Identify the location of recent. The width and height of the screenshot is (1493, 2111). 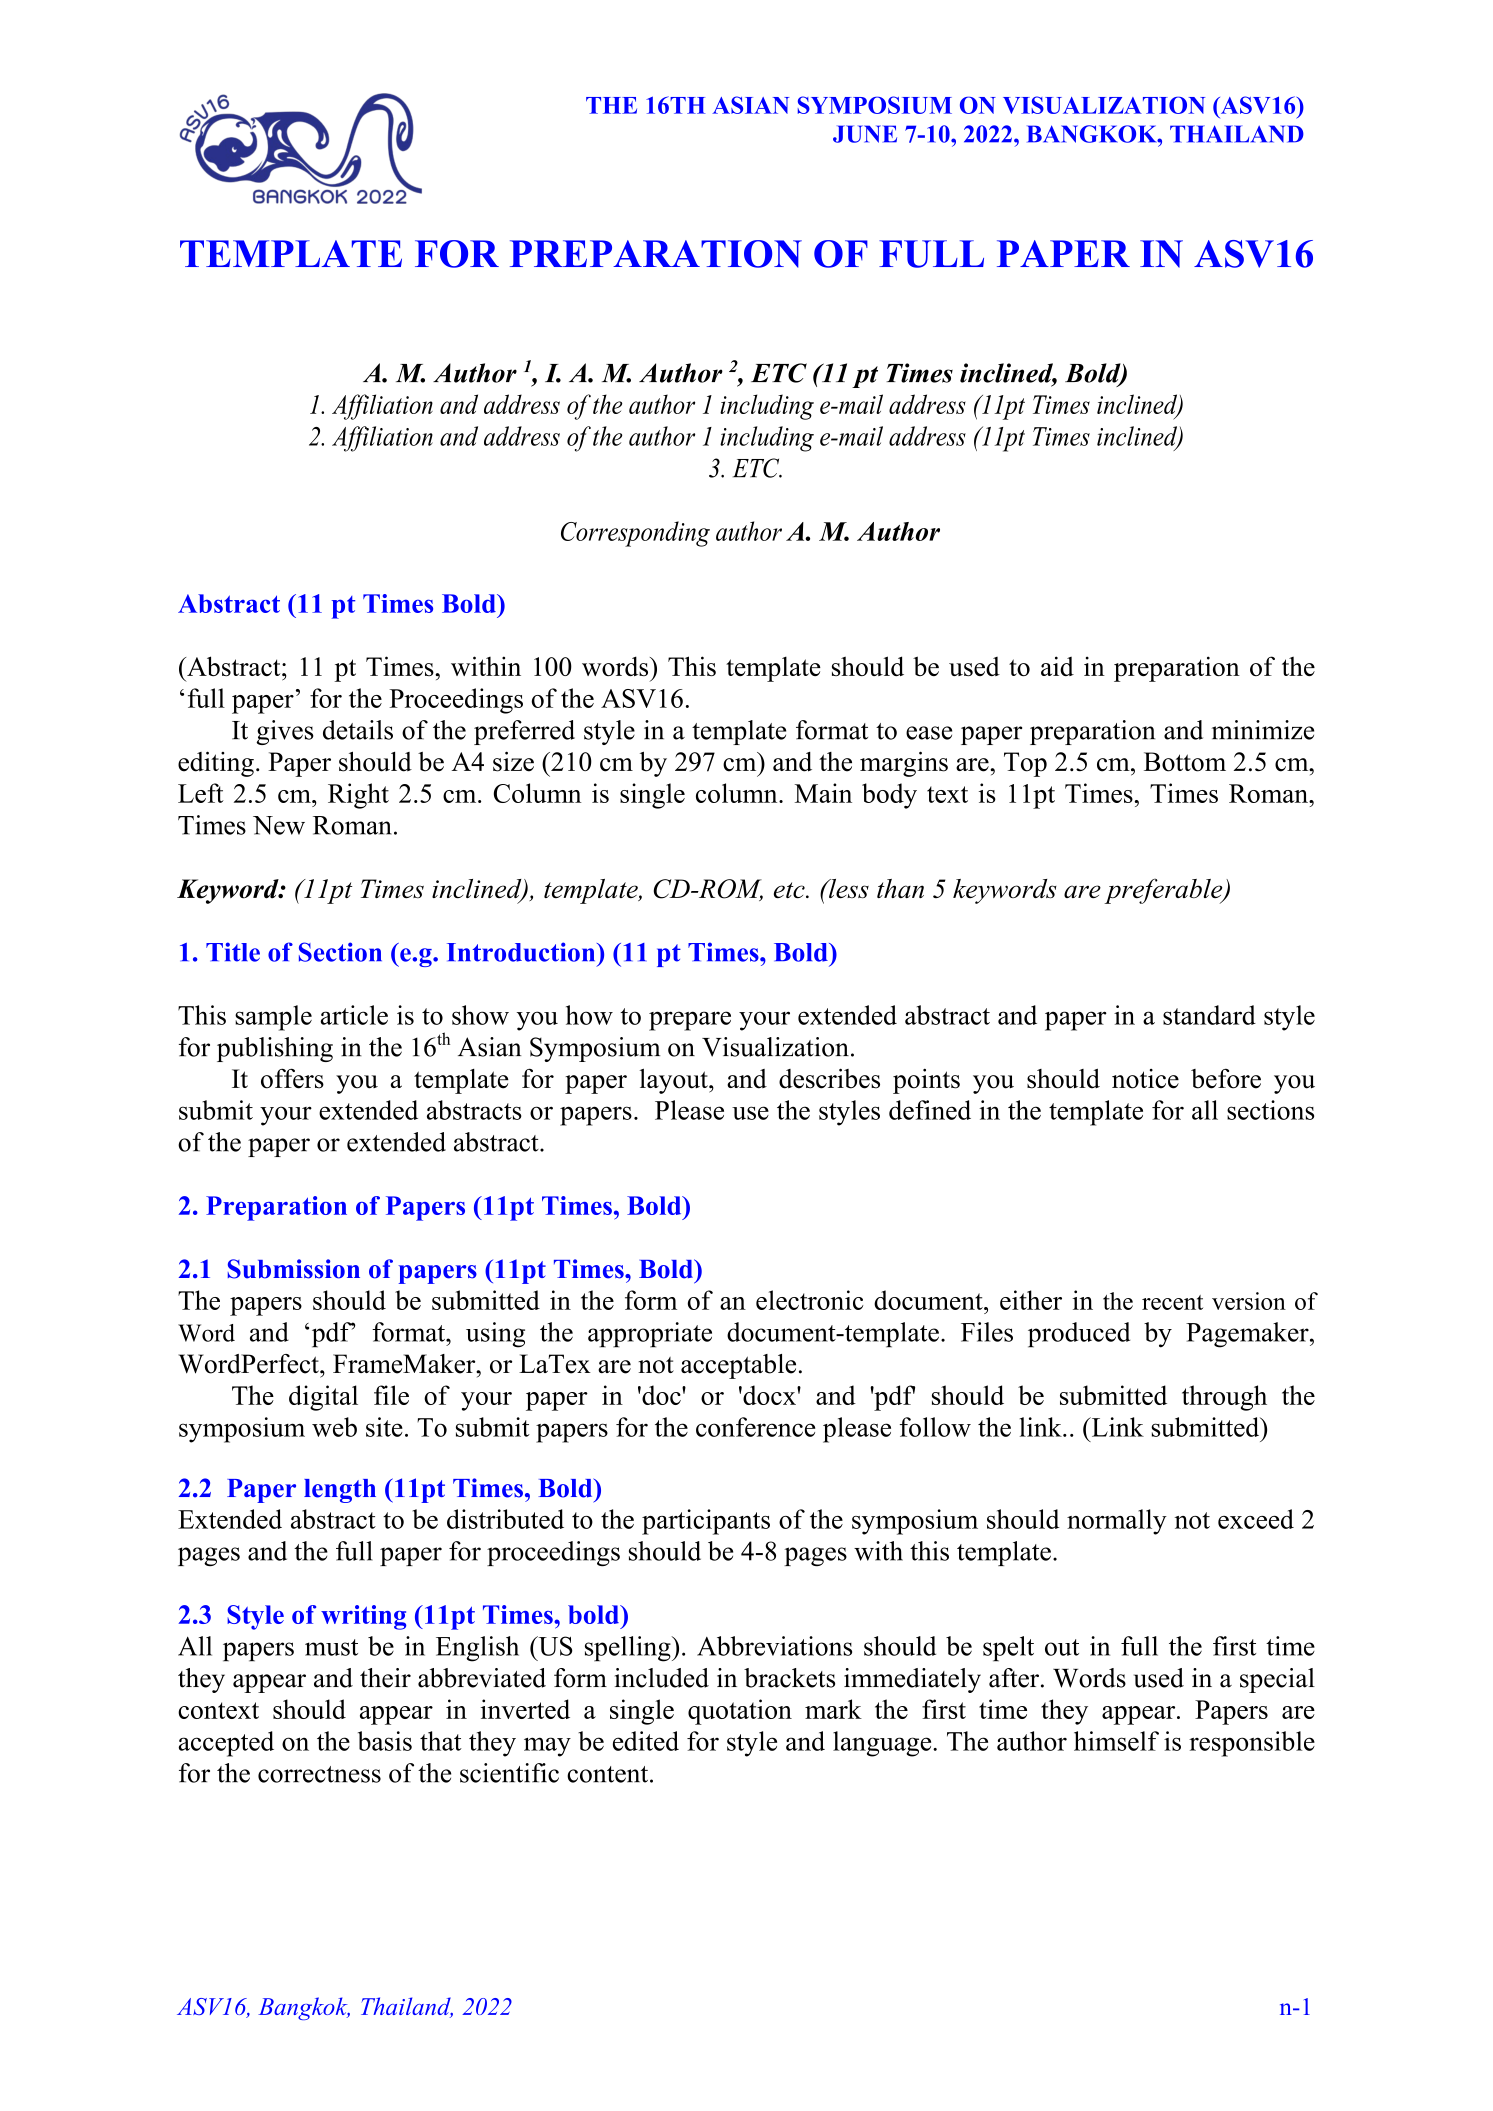
(1172, 1302).
